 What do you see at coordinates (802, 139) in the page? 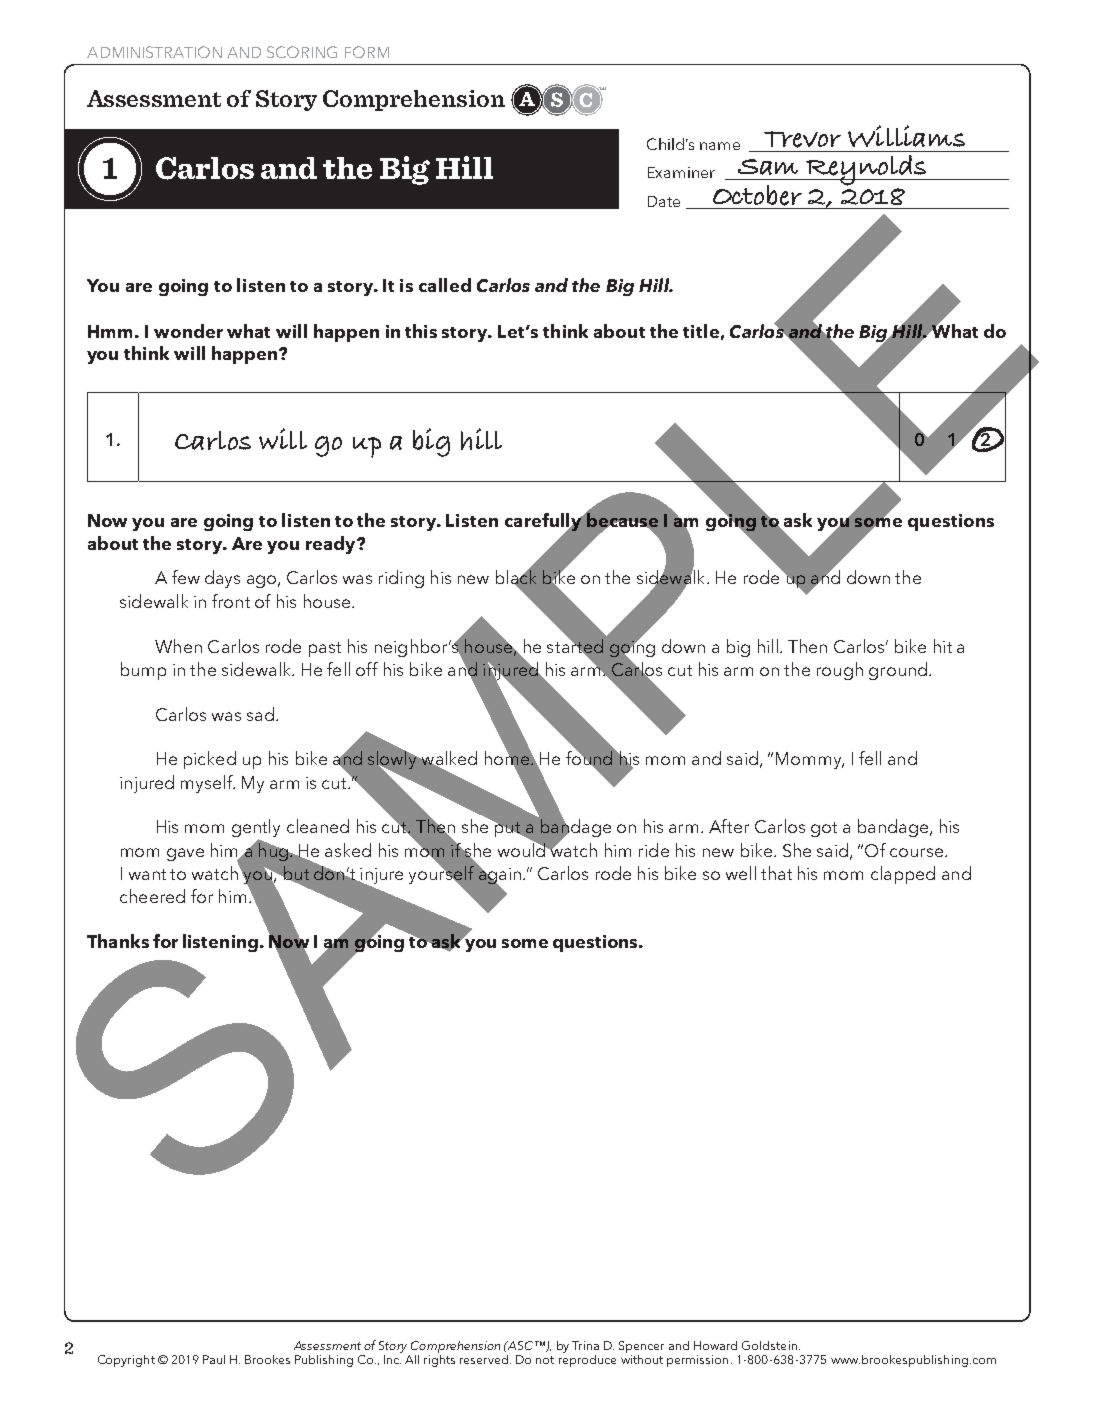
I see `Trevor` at bounding box center [802, 139].
